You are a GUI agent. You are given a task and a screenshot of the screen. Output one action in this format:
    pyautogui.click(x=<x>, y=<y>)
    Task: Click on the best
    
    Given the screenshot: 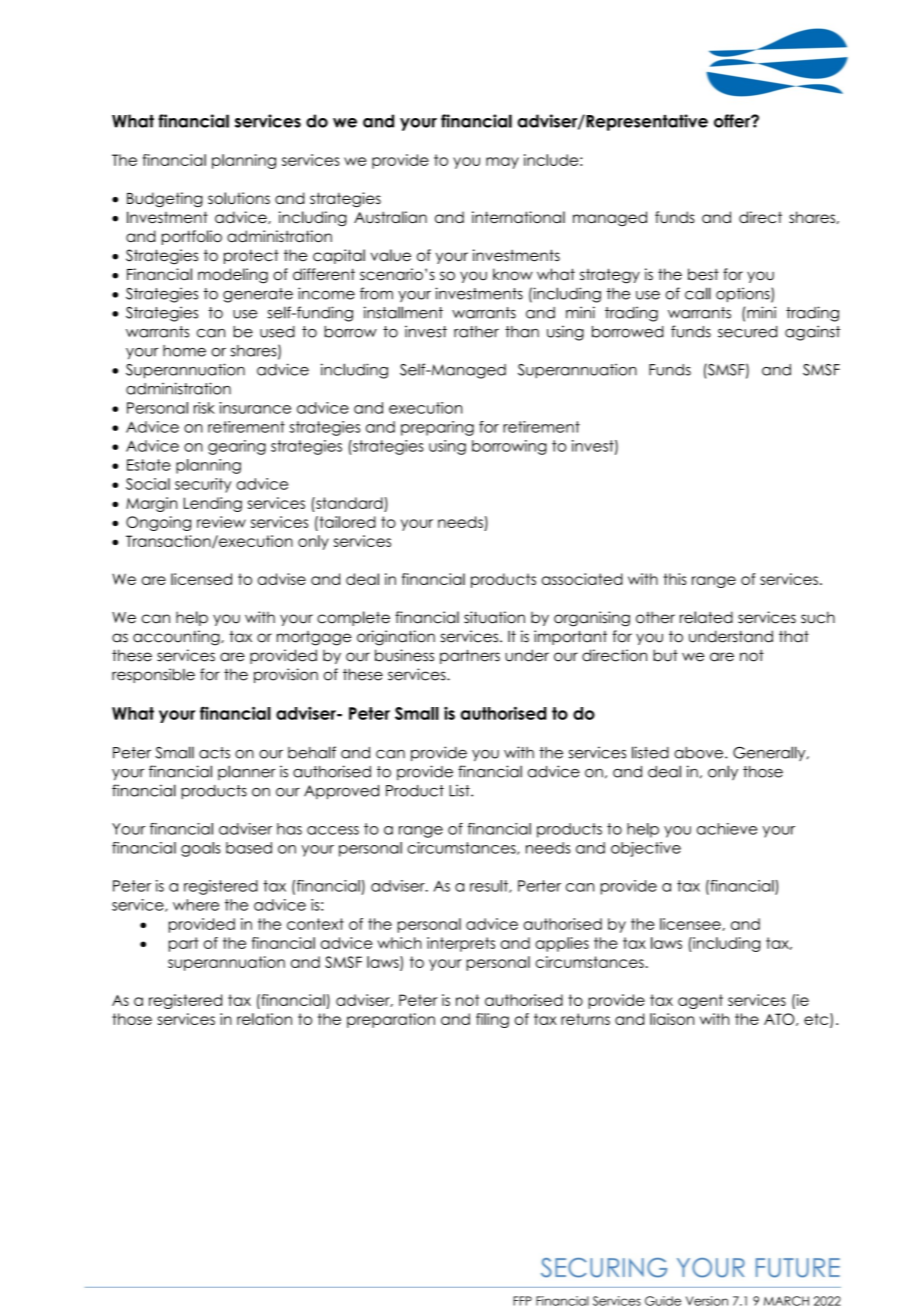 What is the action you would take?
    pyautogui.click(x=703, y=274)
